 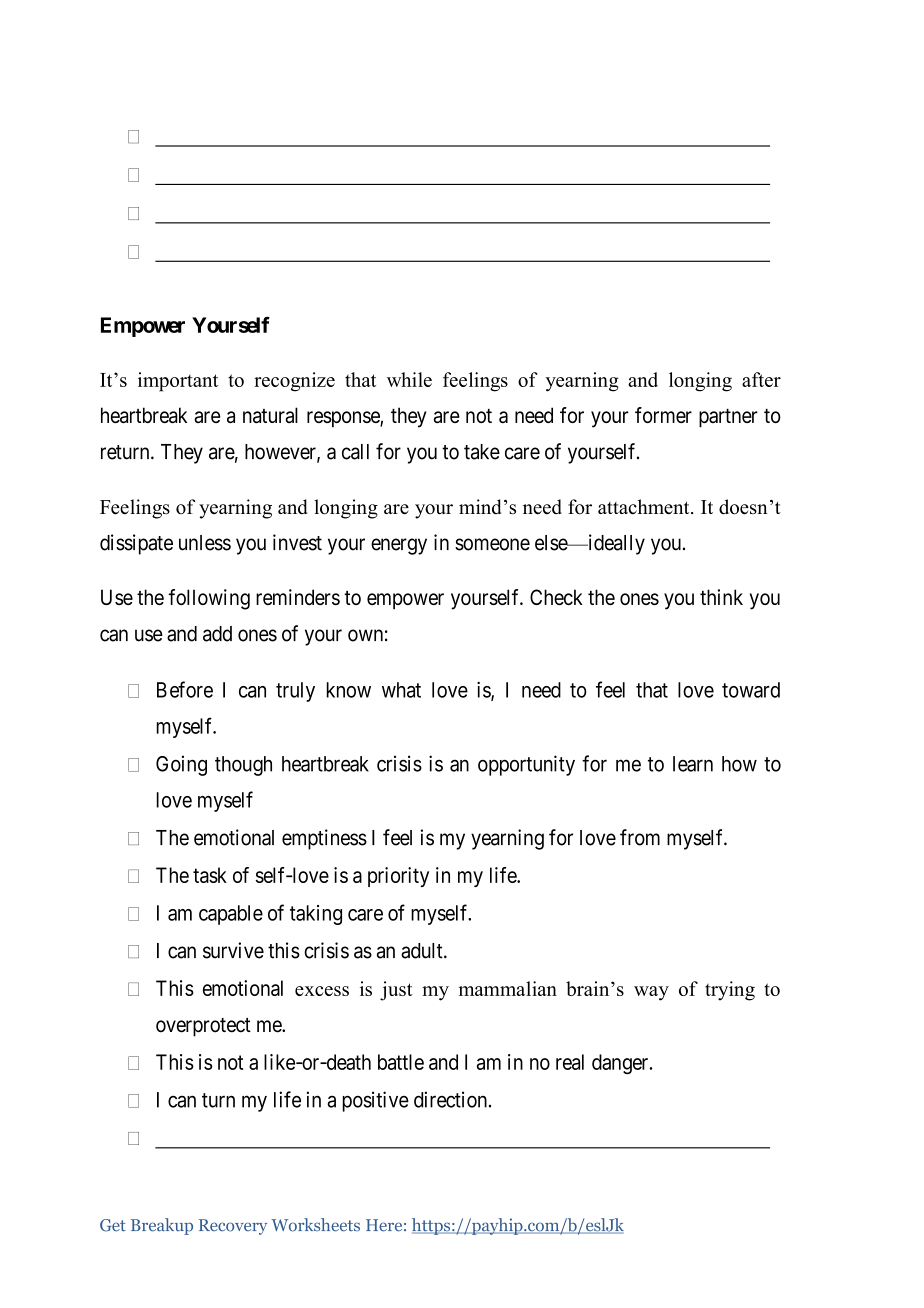 What do you see at coordinates (663, 415) in the screenshot?
I see `former` at bounding box center [663, 415].
